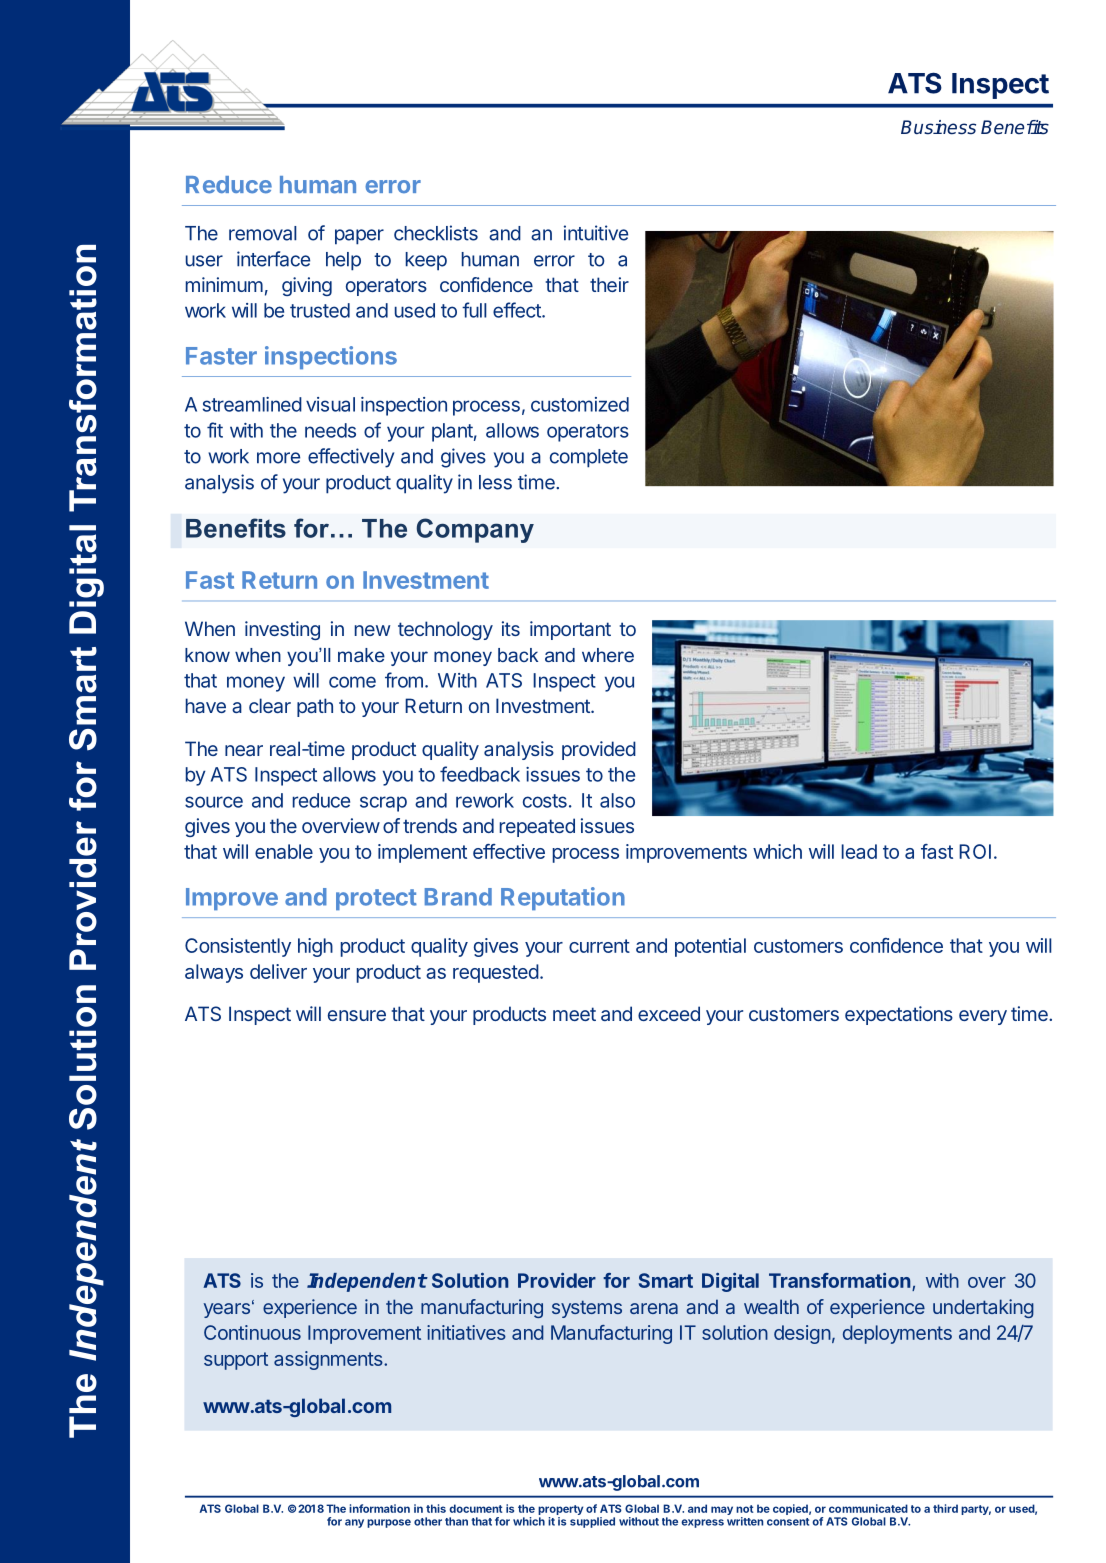  I want to click on expectations, so click(899, 1015).
